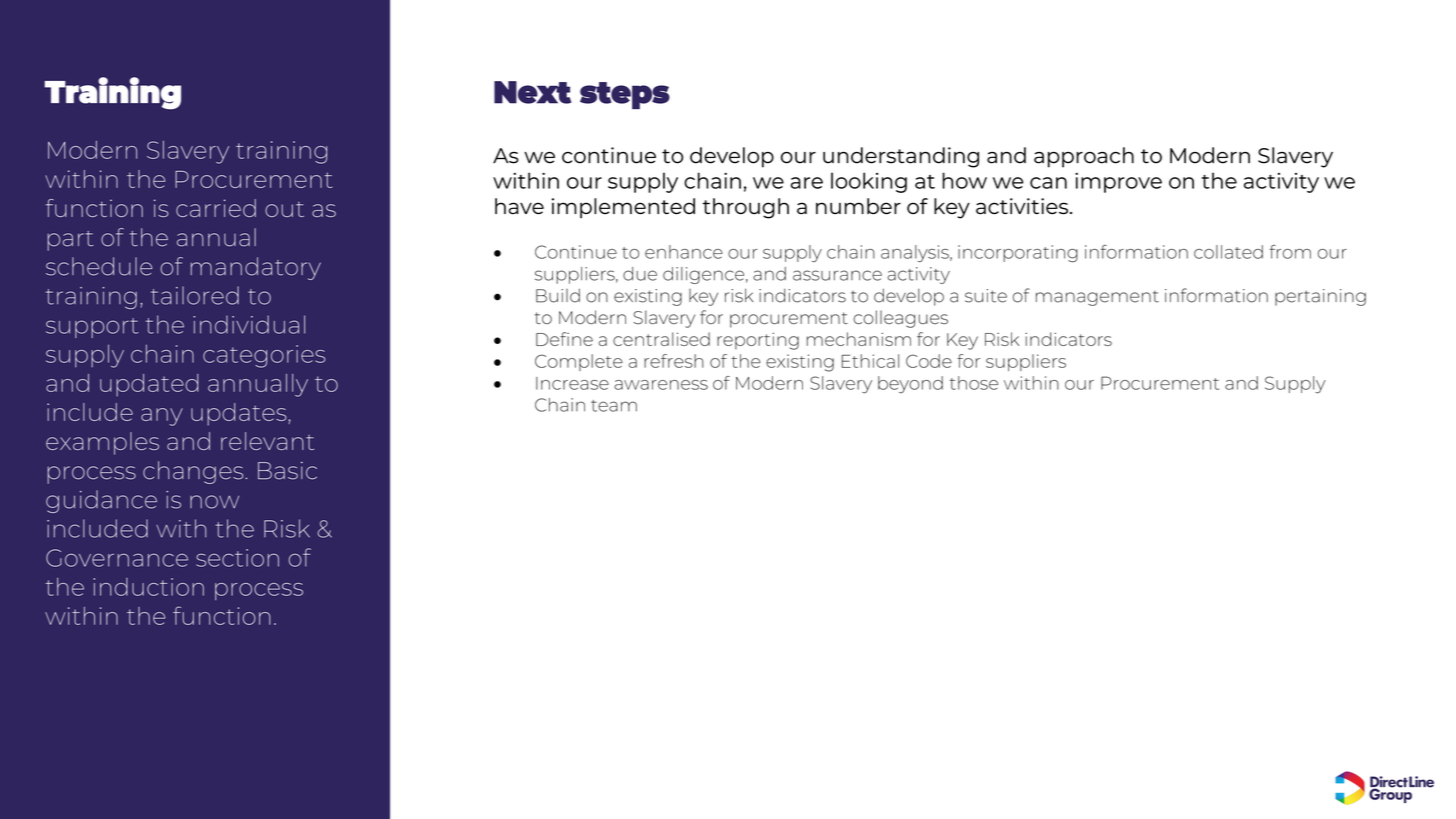 This image has width=1456, height=819. Describe the element at coordinates (532, 92) in the image. I see `Next` at that location.
